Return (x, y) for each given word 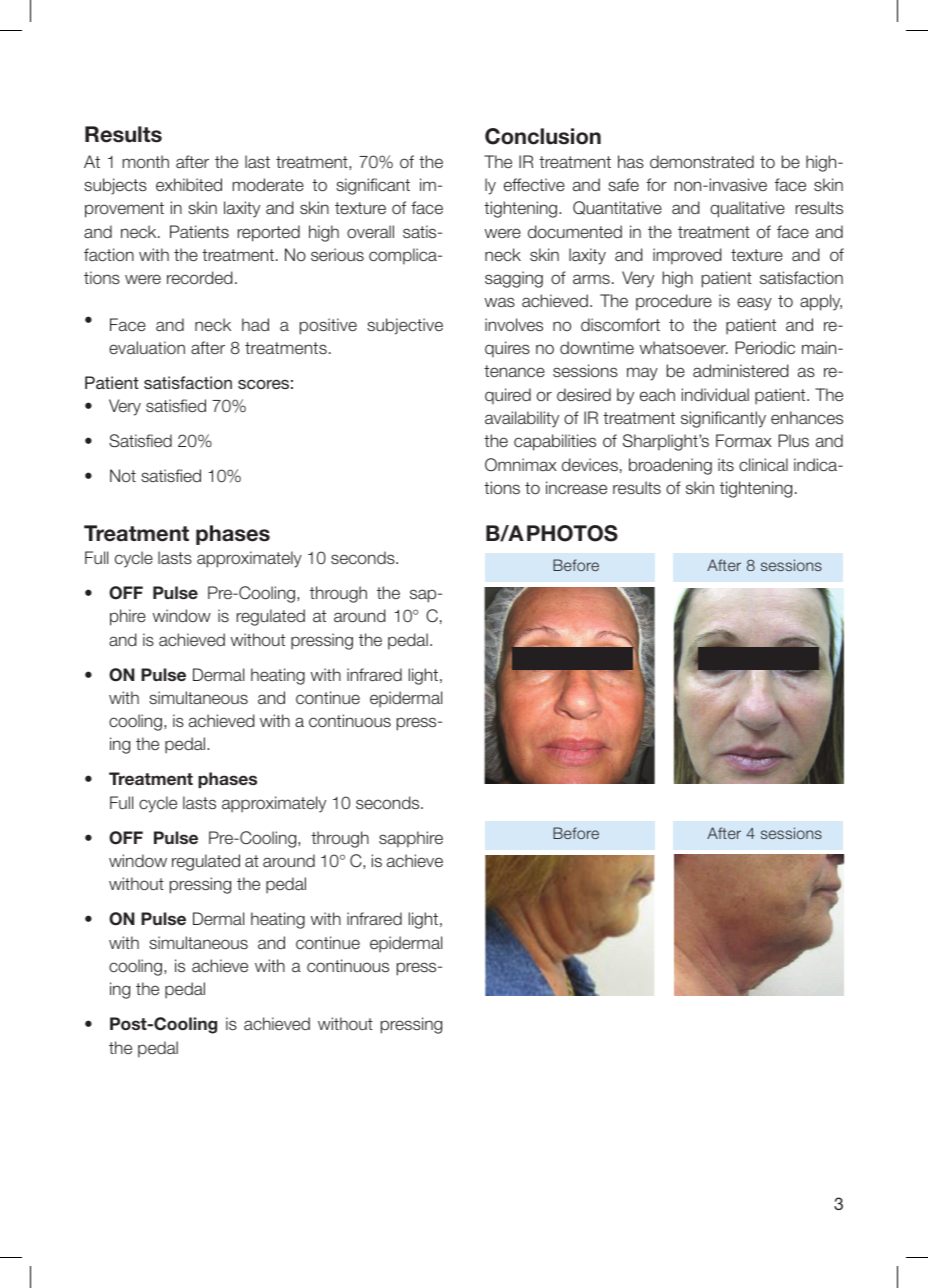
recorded (200, 277)
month (146, 161)
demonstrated (702, 161)
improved (687, 256)
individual (715, 394)
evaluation (147, 347)
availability (522, 419)
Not (123, 475)
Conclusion (543, 136)
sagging (514, 279)
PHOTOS (572, 533)
